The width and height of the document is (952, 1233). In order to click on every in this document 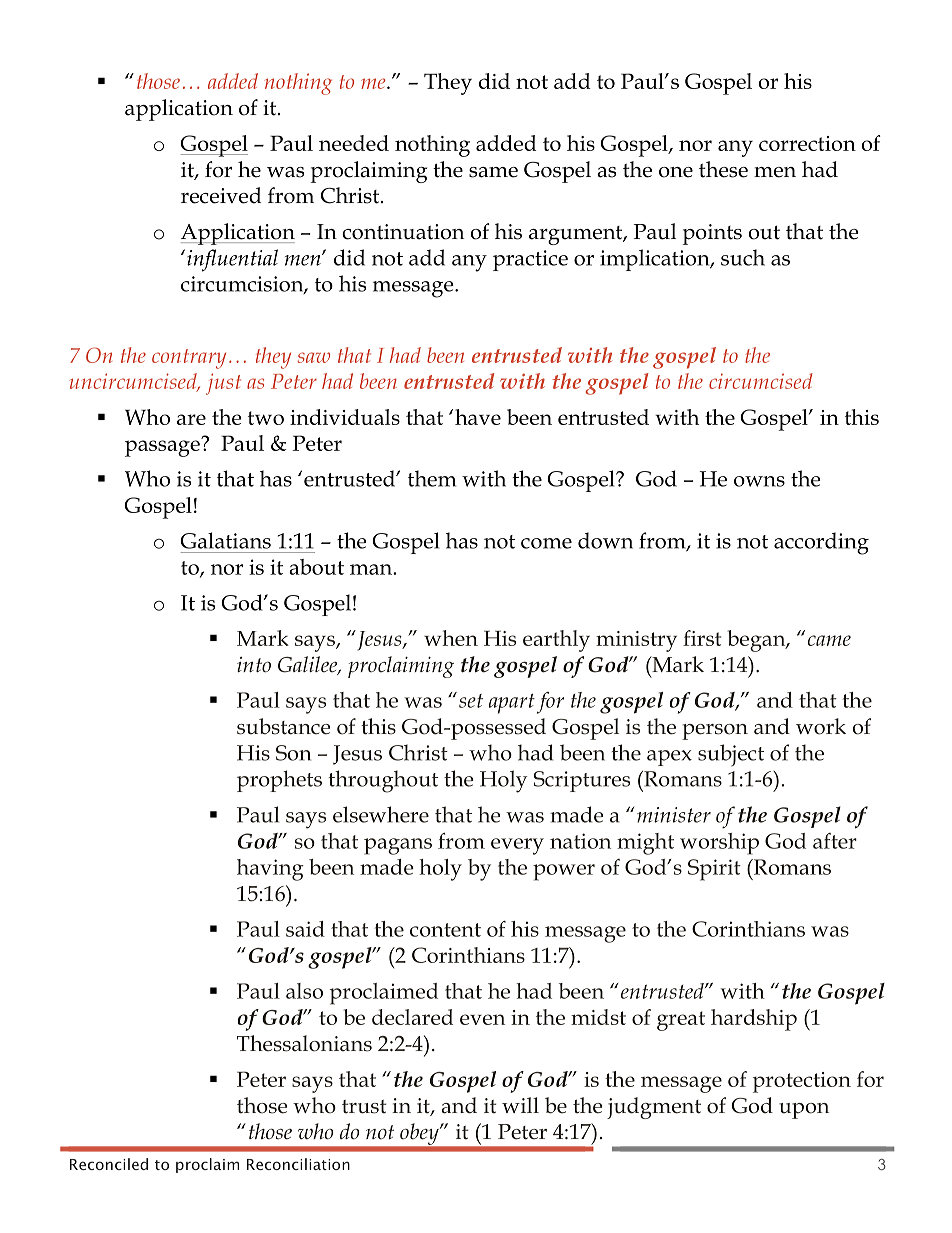, I will do `click(517, 846)`.
